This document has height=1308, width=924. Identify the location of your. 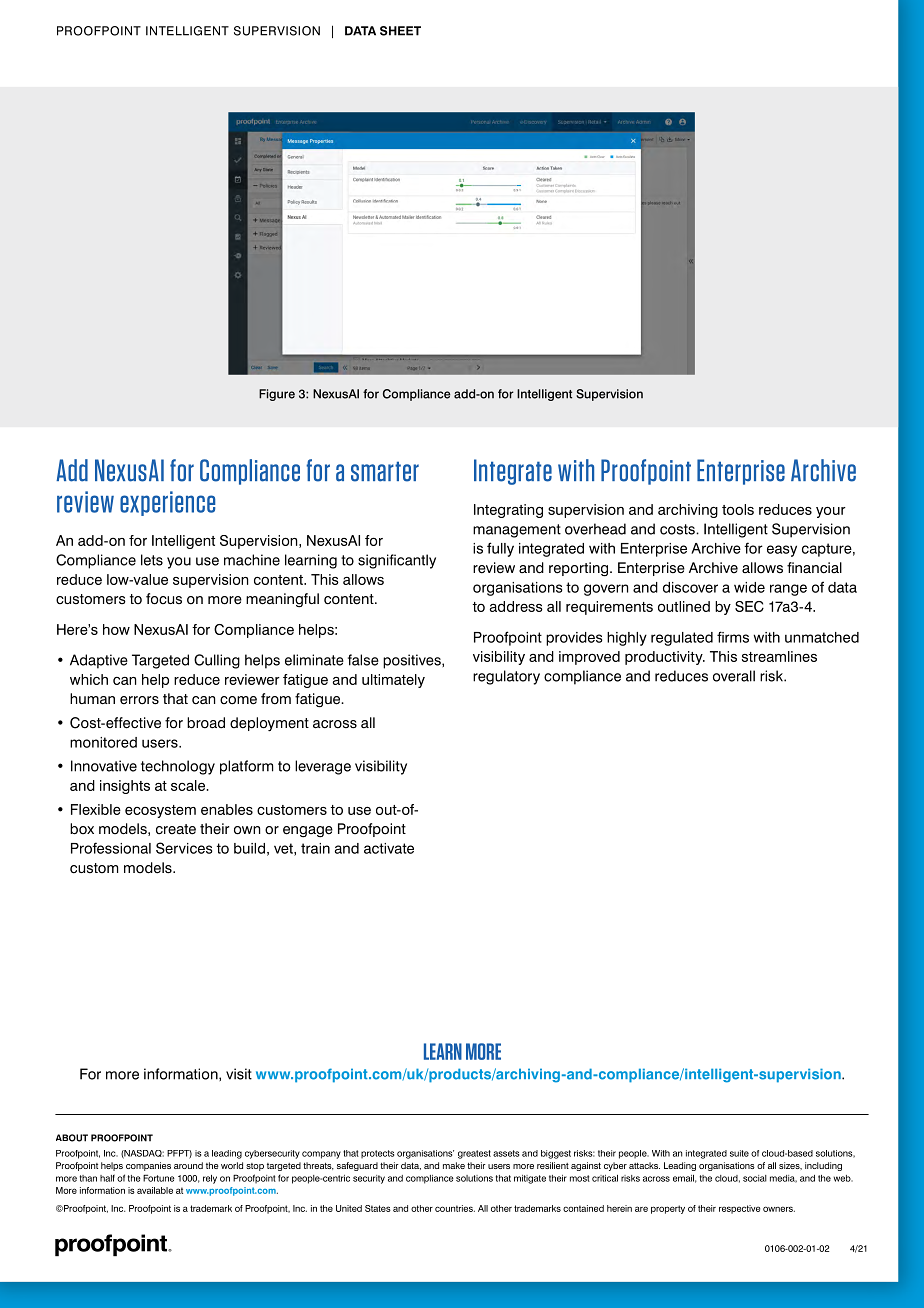
(831, 512).
